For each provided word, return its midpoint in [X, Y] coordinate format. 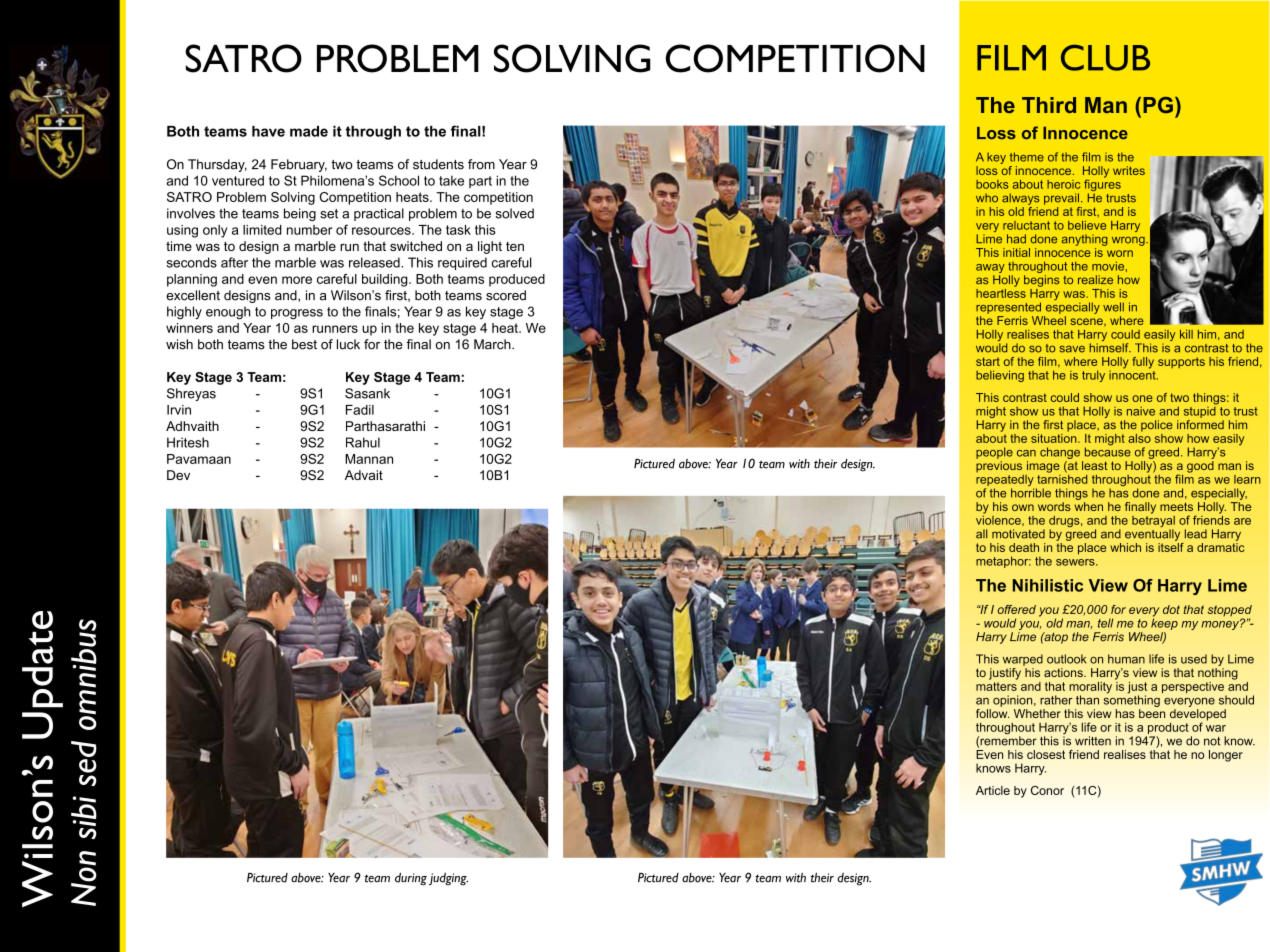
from [481, 164]
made [309, 131]
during [411, 879]
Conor [1047, 790]
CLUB [1105, 57]
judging [448, 879]
